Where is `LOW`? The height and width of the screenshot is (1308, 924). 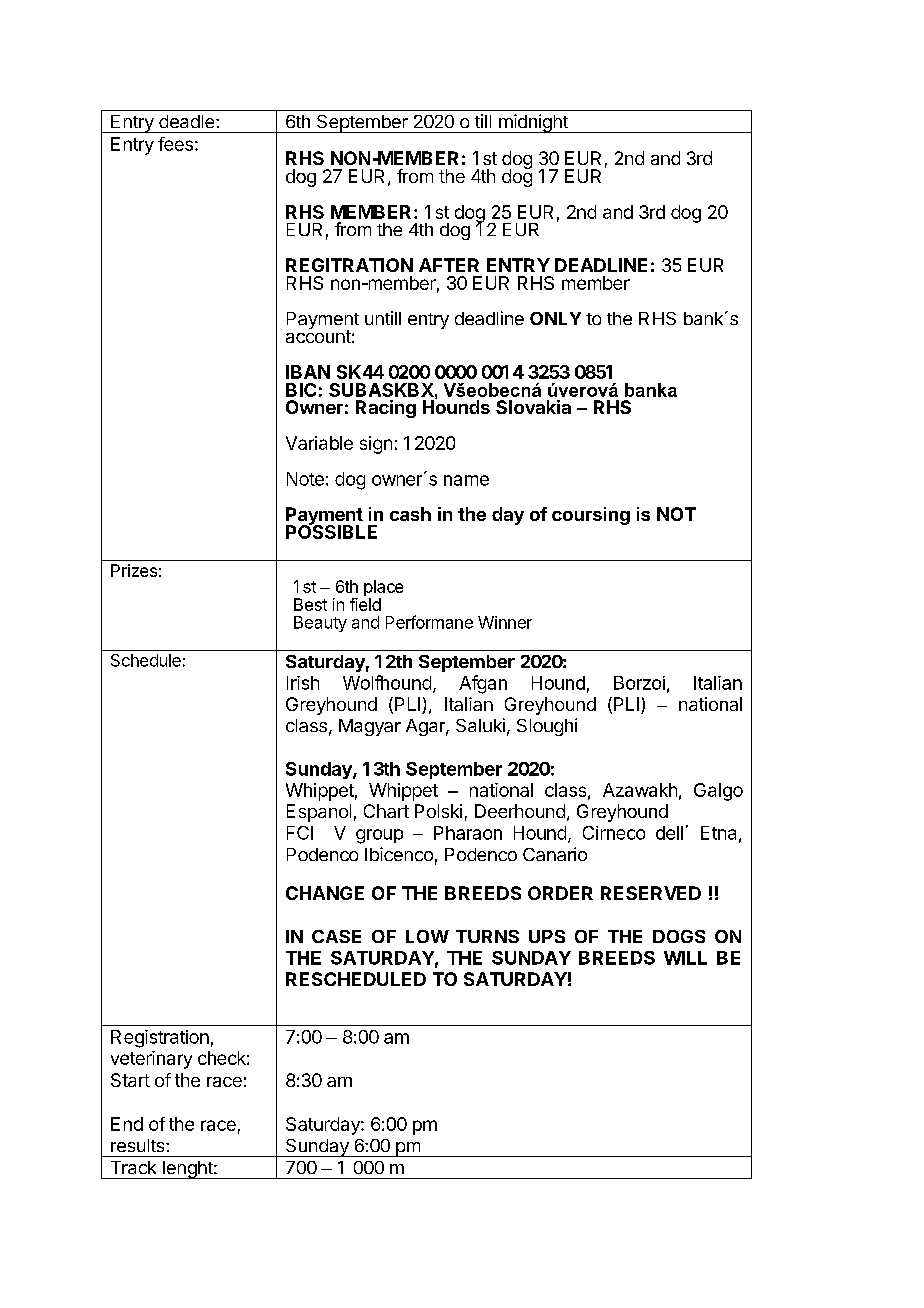 LOW is located at coordinates (427, 936).
